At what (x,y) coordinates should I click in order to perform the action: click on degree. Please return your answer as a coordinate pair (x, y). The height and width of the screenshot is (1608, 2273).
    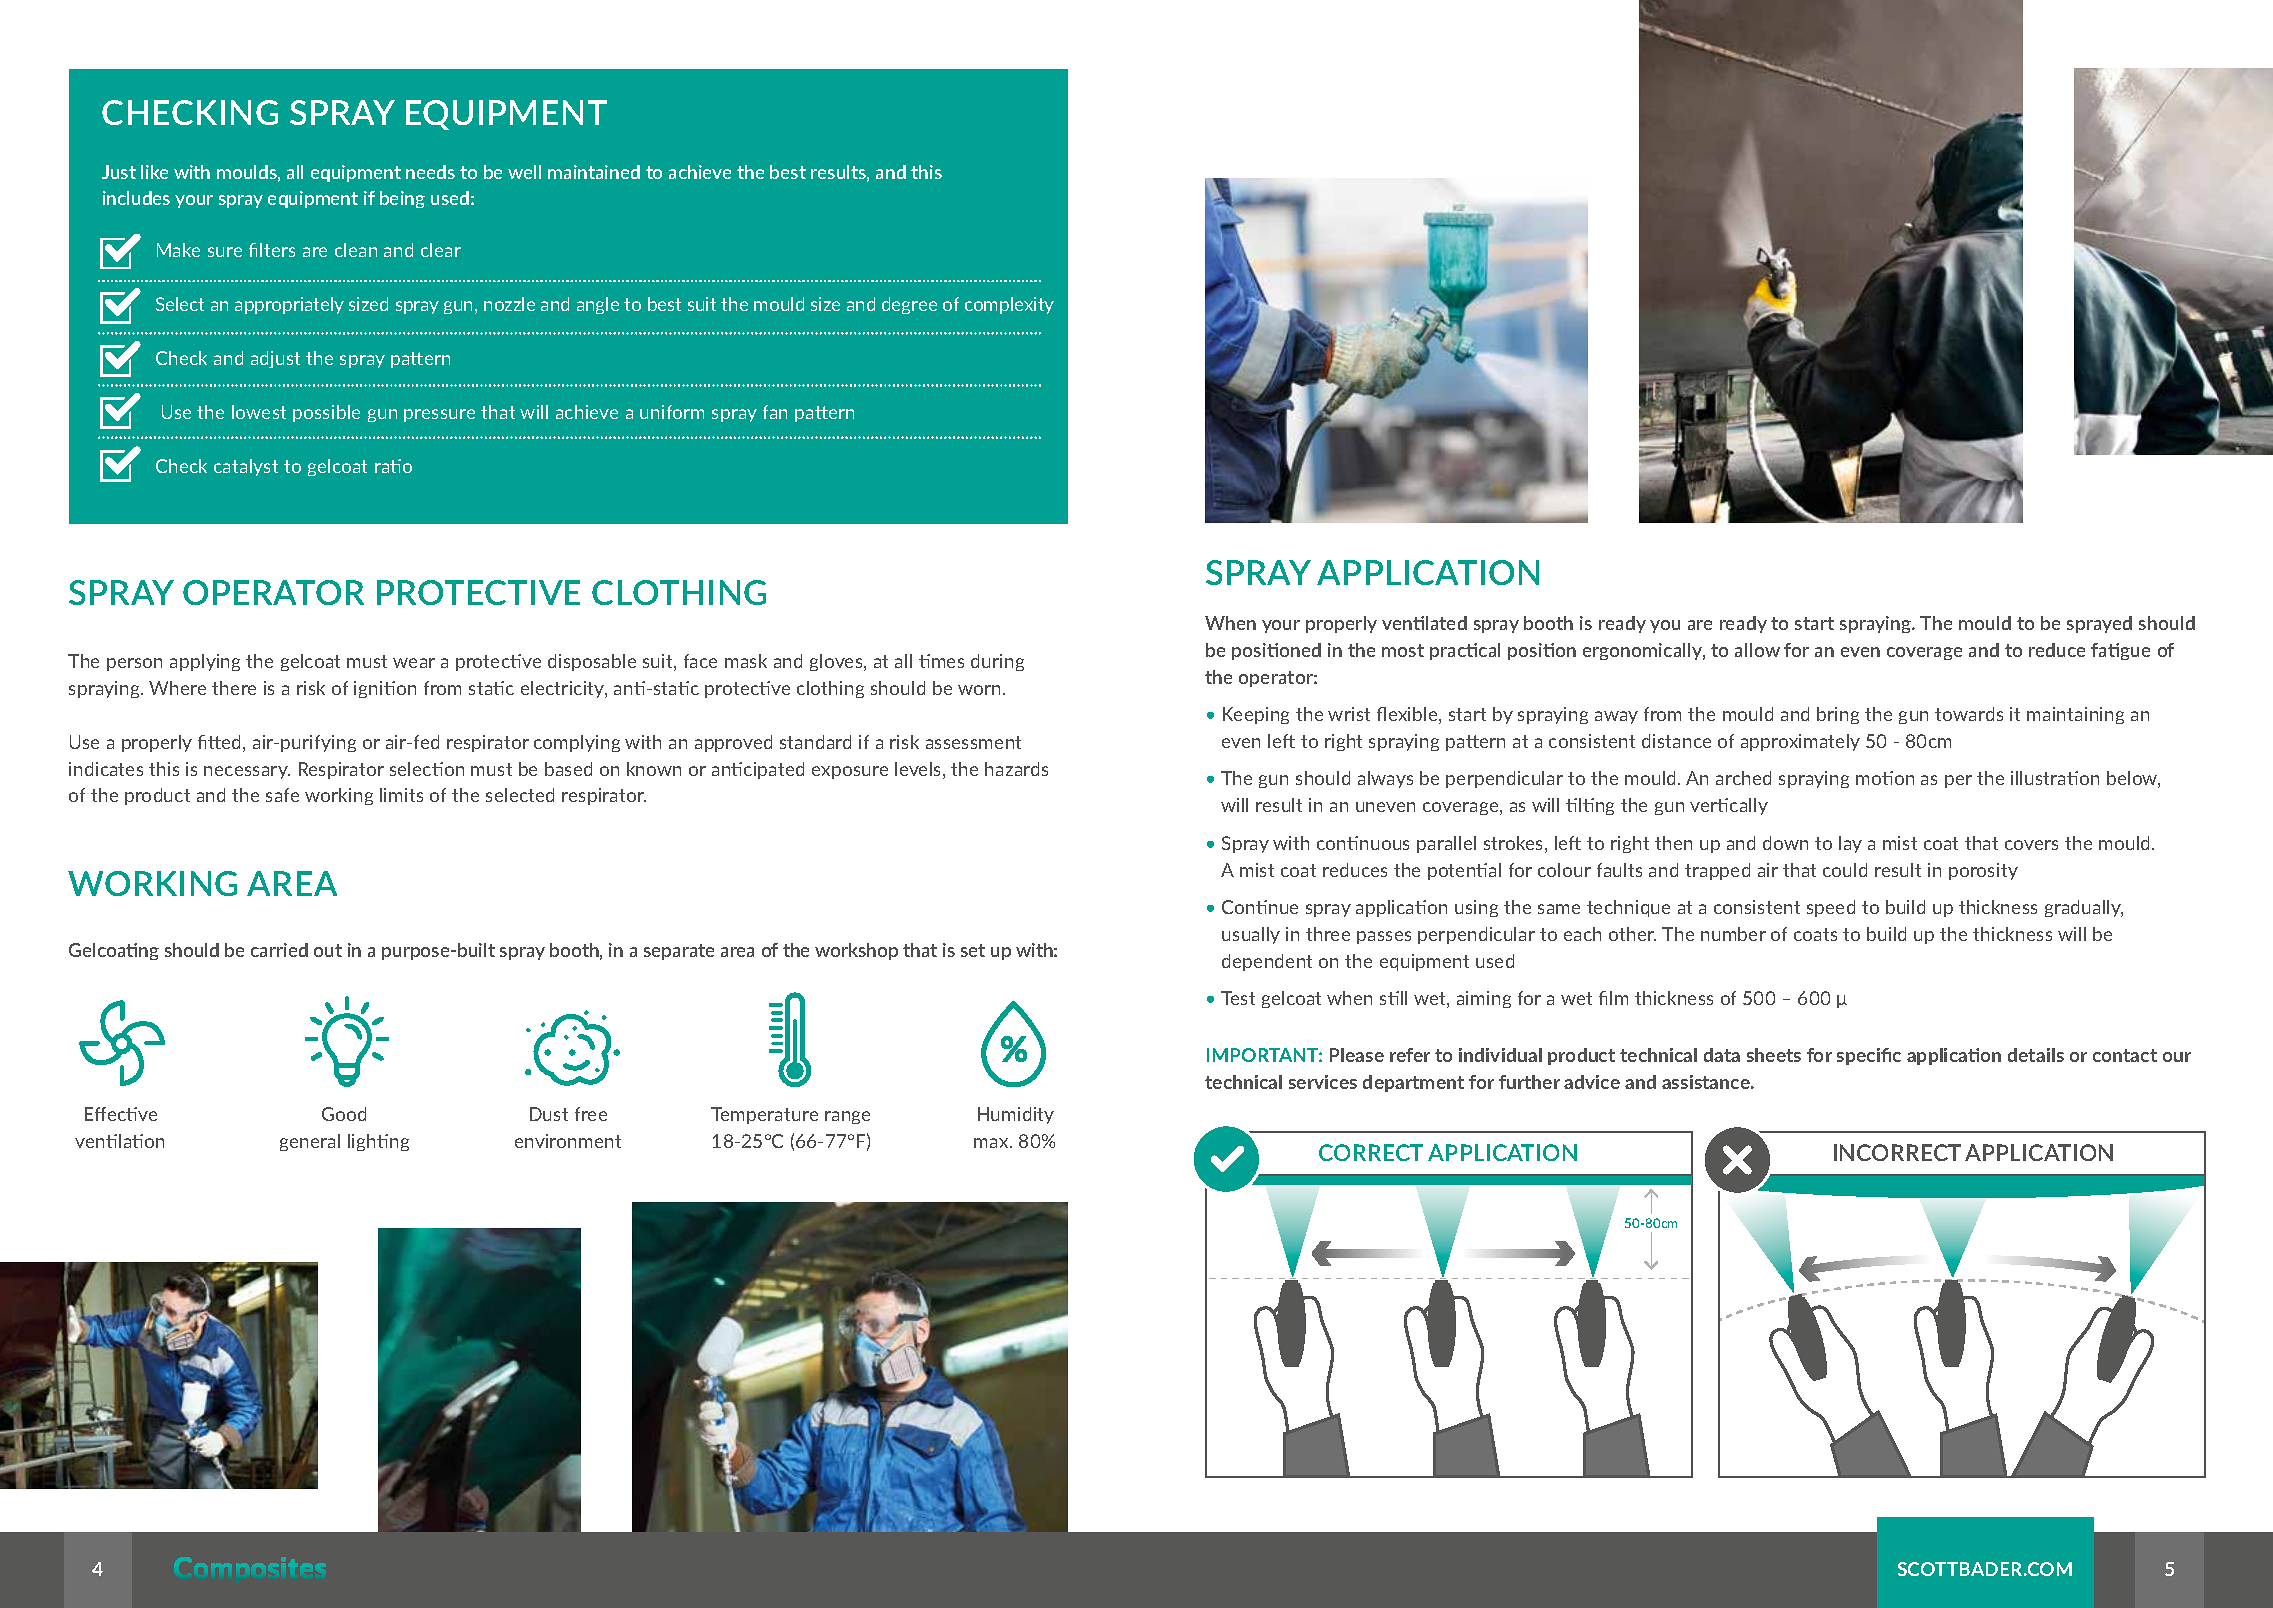
    Looking at the image, I should click on (909, 305).
